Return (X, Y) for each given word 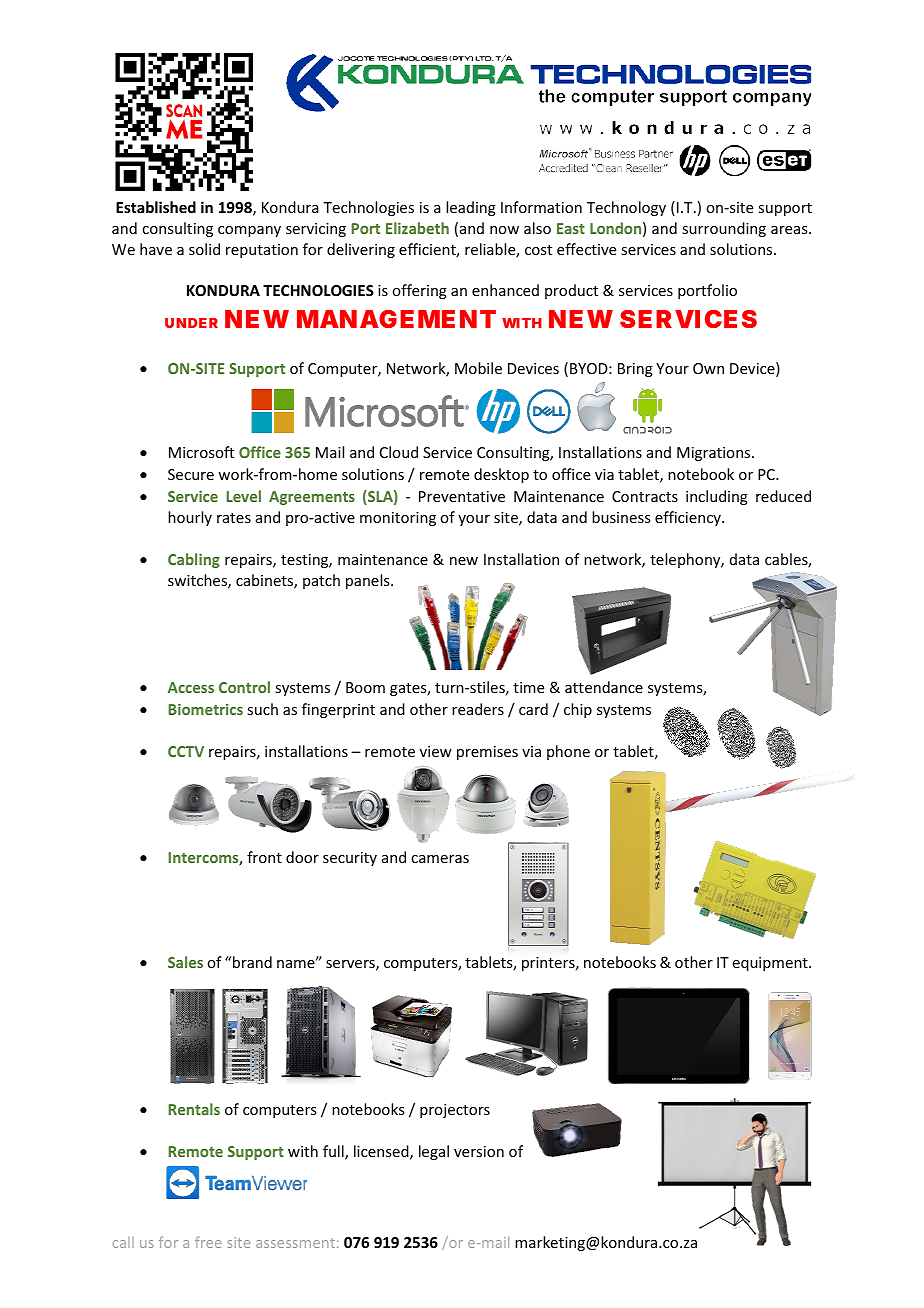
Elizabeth (417, 228)
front (264, 857)
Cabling (194, 560)
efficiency (689, 518)
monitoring (398, 519)
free (208, 1242)
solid (204, 249)
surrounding (724, 229)
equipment (771, 964)
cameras (440, 859)
